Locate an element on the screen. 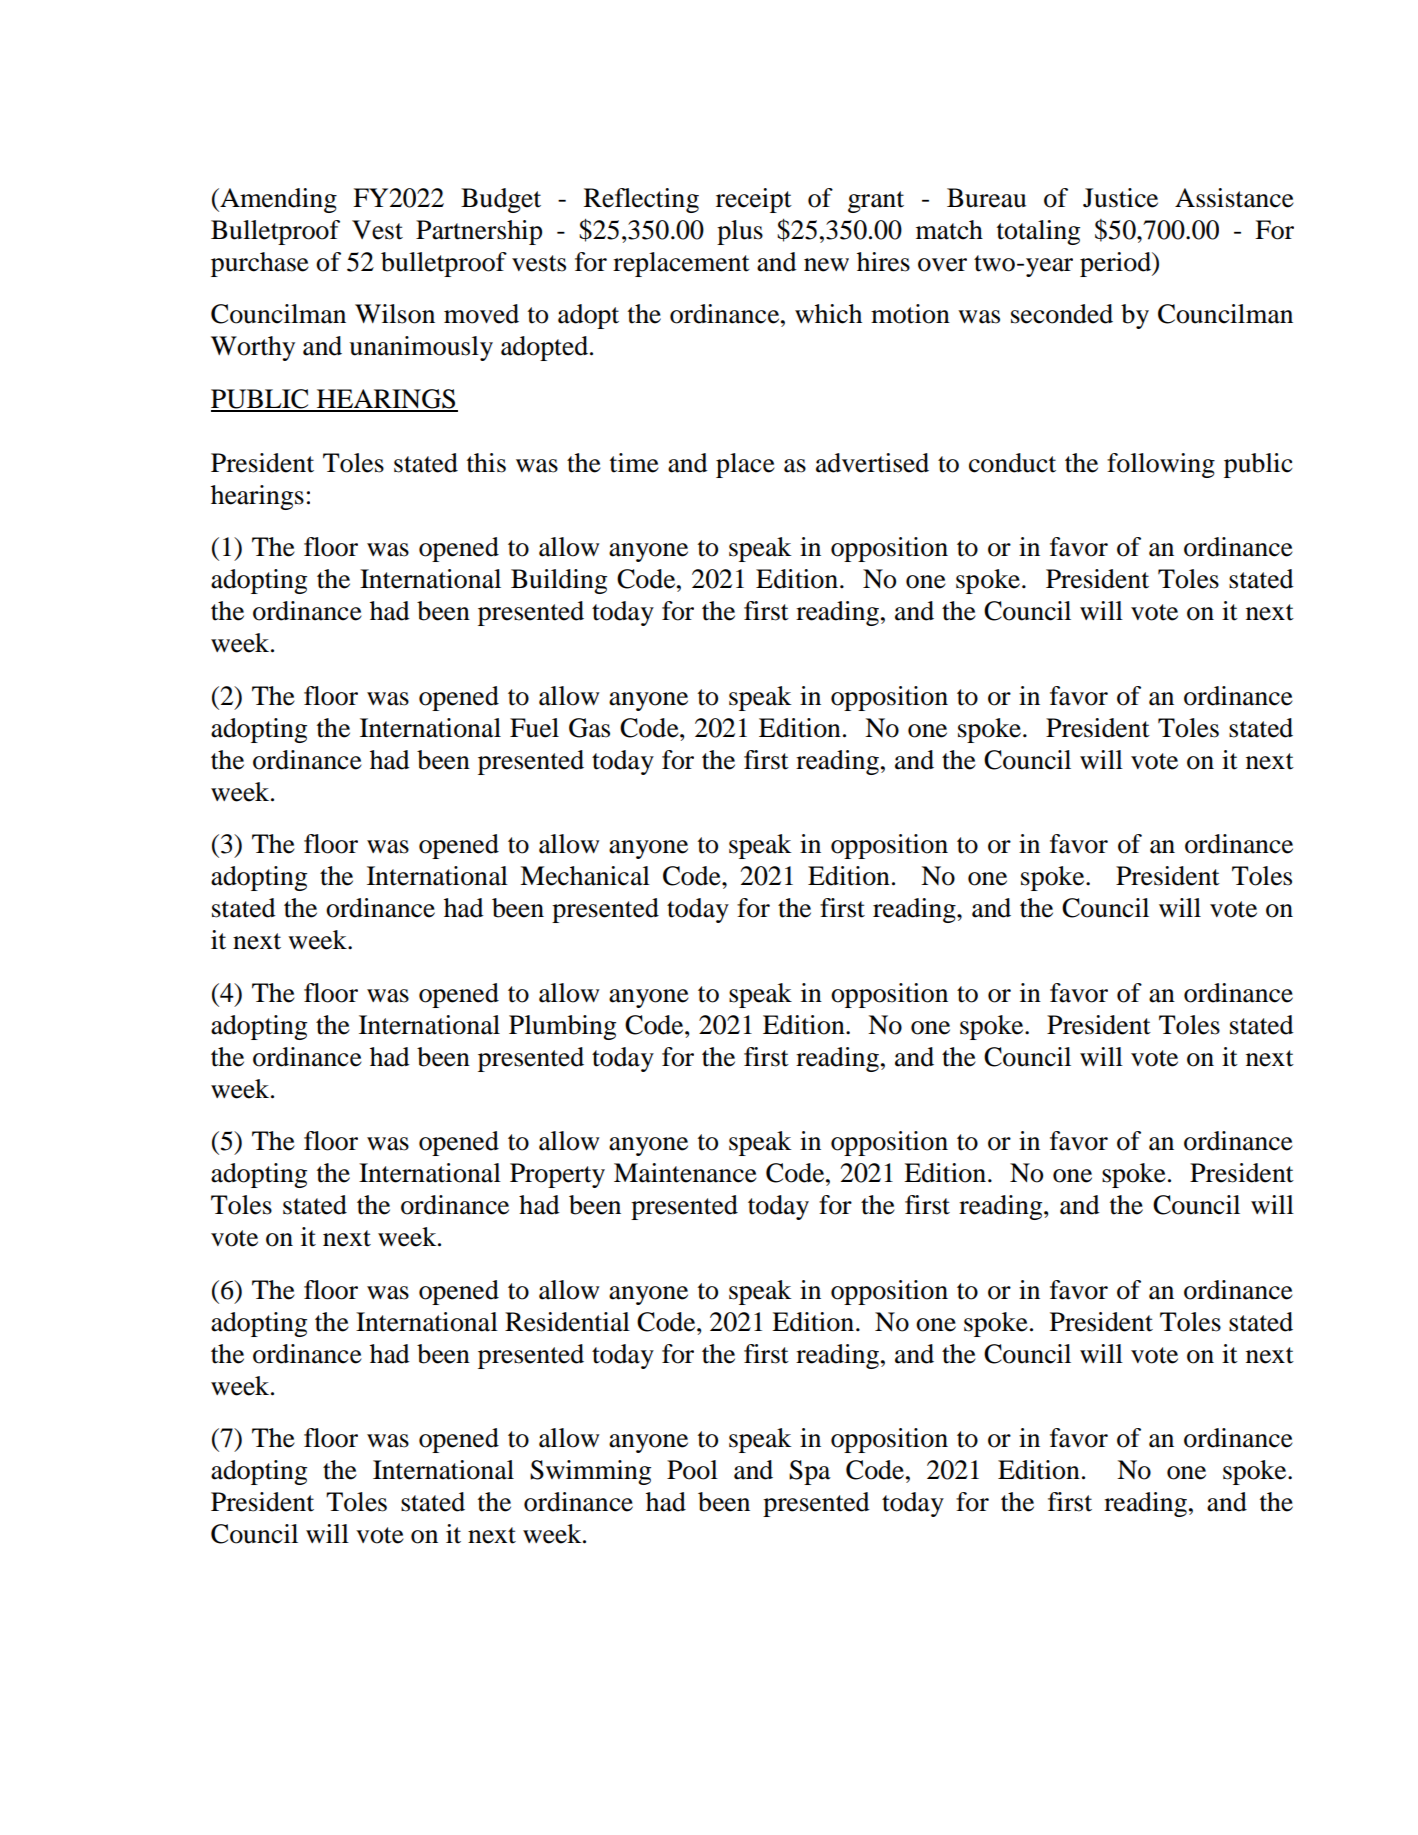 The image size is (1418, 1835). Property is located at coordinates (557, 1175).
